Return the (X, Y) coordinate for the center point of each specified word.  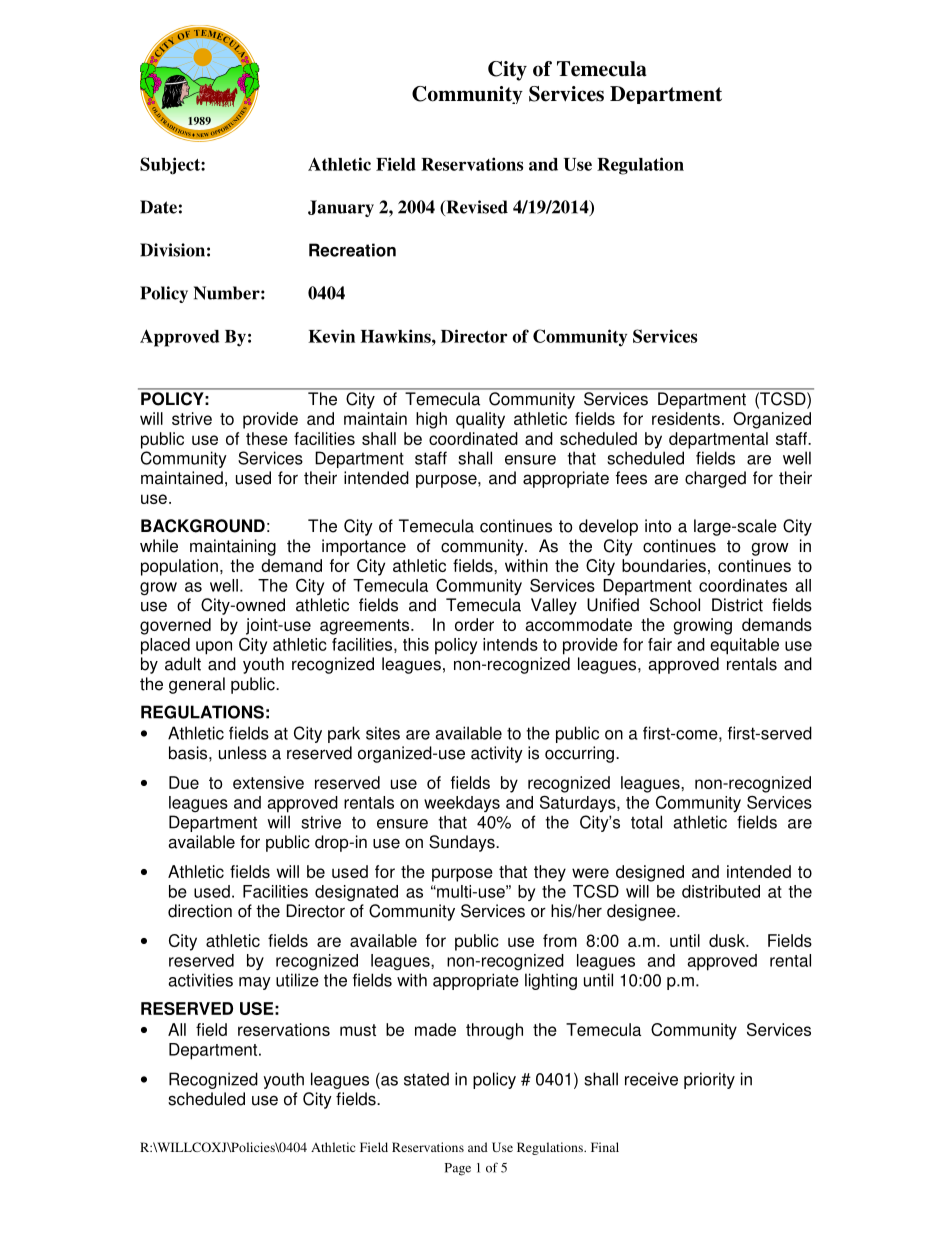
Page (458, 1169)
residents (686, 418)
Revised (476, 208)
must (358, 1030)
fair (660, 644)
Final (605, 1147)
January (341, 208)
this (416, 644)
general (197, 685)
